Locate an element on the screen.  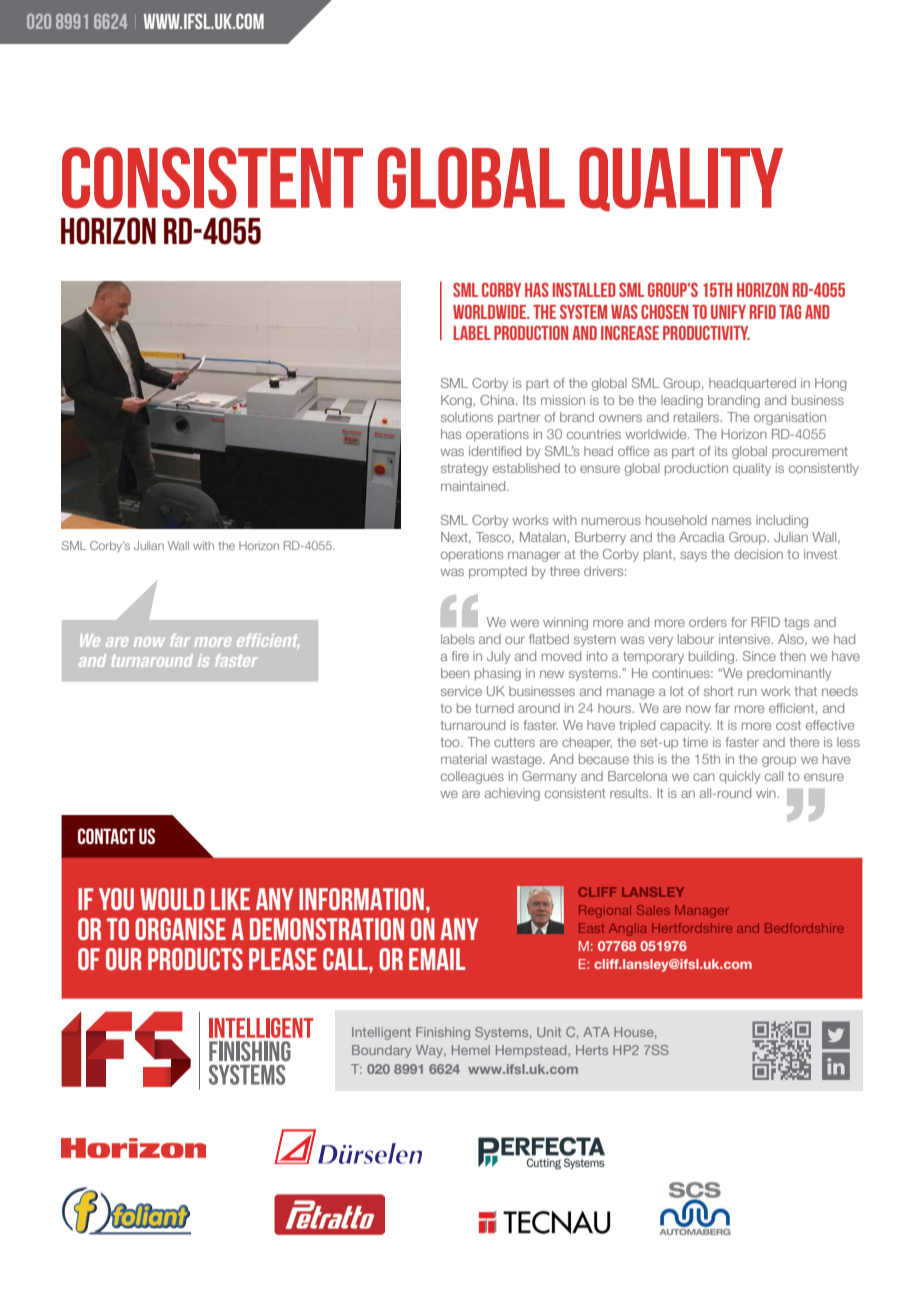
Kong is located at coordinates (457, 401).
